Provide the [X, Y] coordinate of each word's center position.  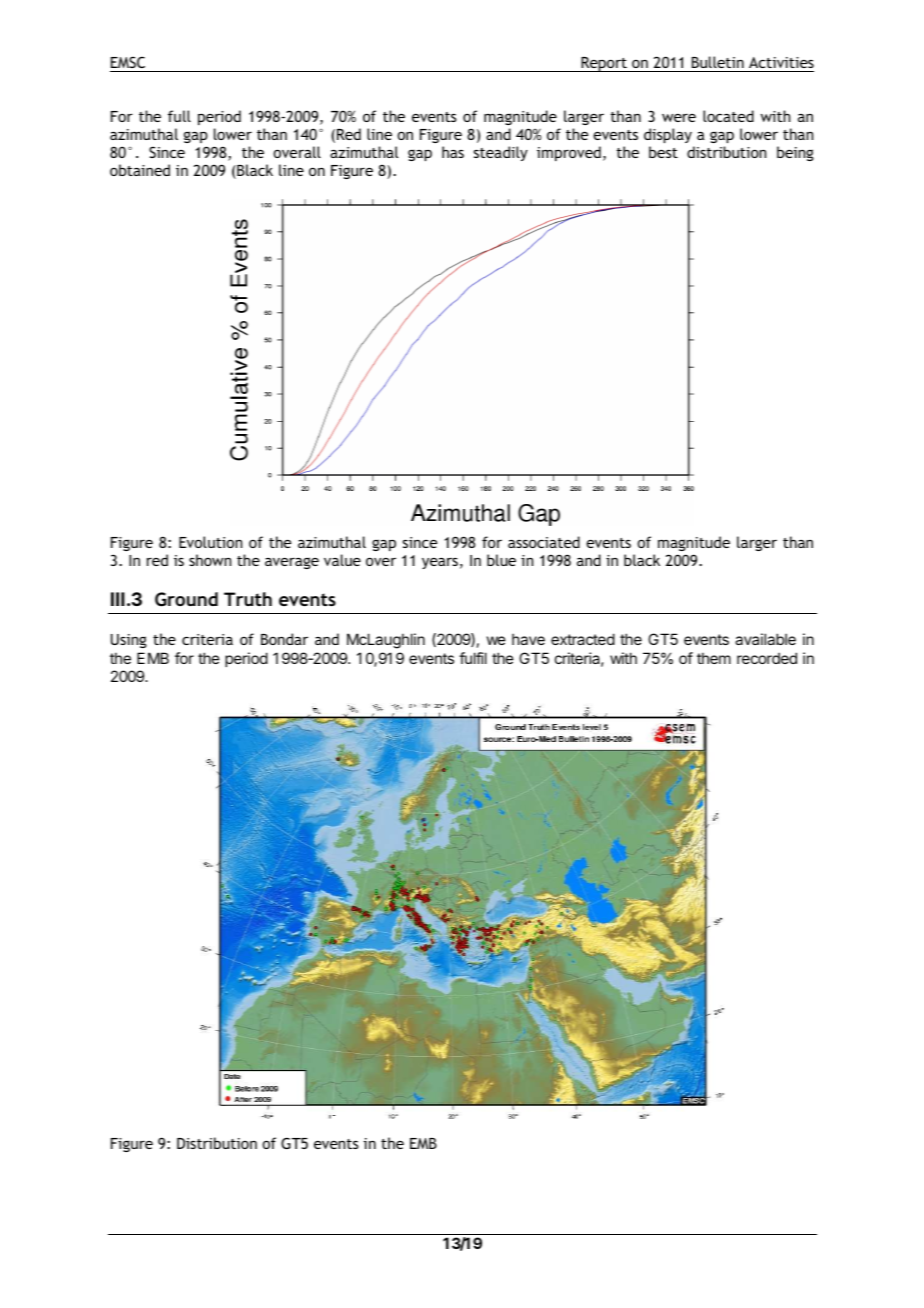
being [795, 153]
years [440, 563]
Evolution [210, 542]
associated [544, 542]
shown [210, 560]
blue [501, 560]
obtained [140, 170]
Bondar [284, 639]
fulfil [473, 658]
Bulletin [718, 62]
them [714, 658]
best [663, 152]
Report [604, 64]
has [453, 152]
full [179, 116]
